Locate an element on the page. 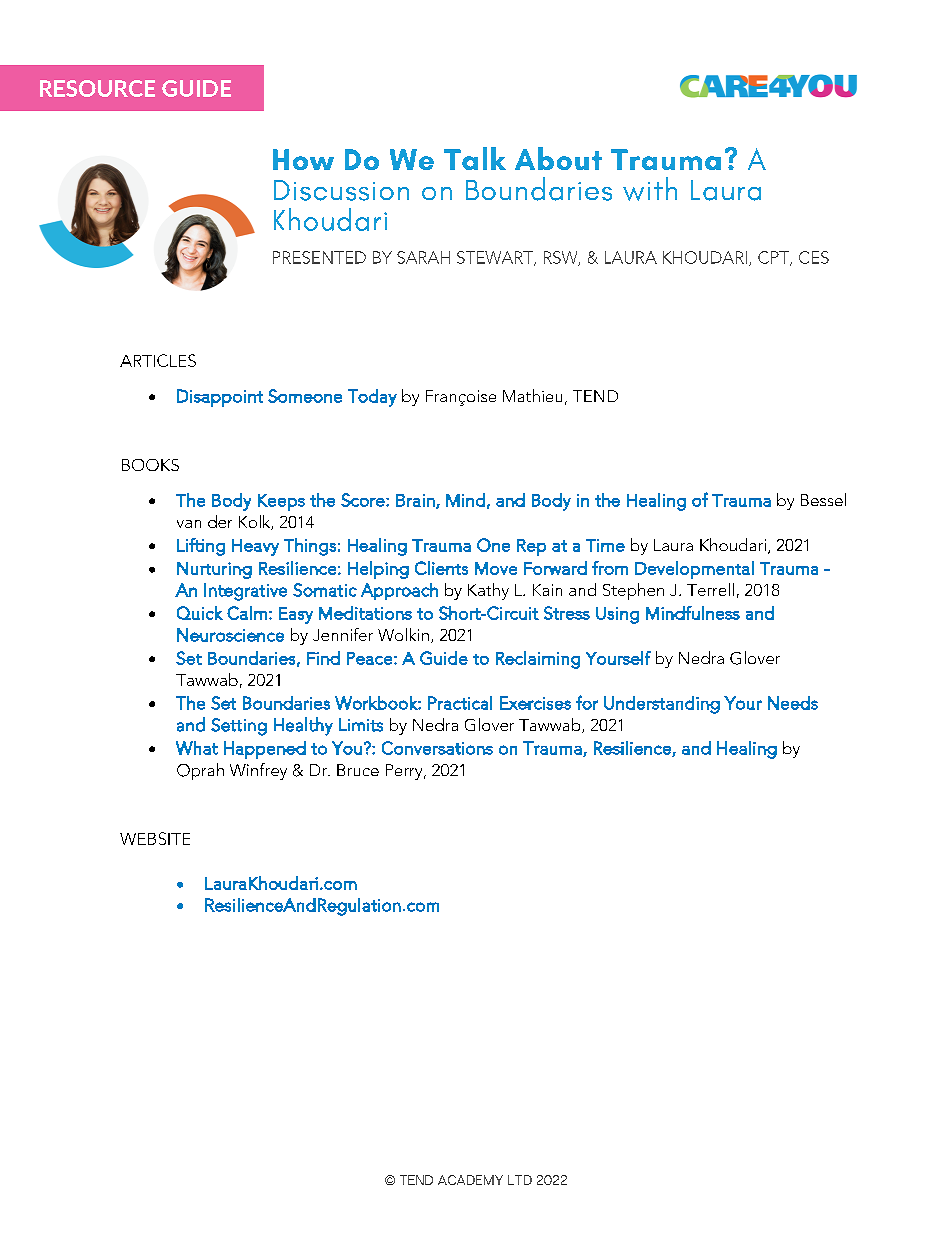 Image resolution: width=952 pixels, height=1233 pixels. ARTICLES is located at coordinates (158, 360).
